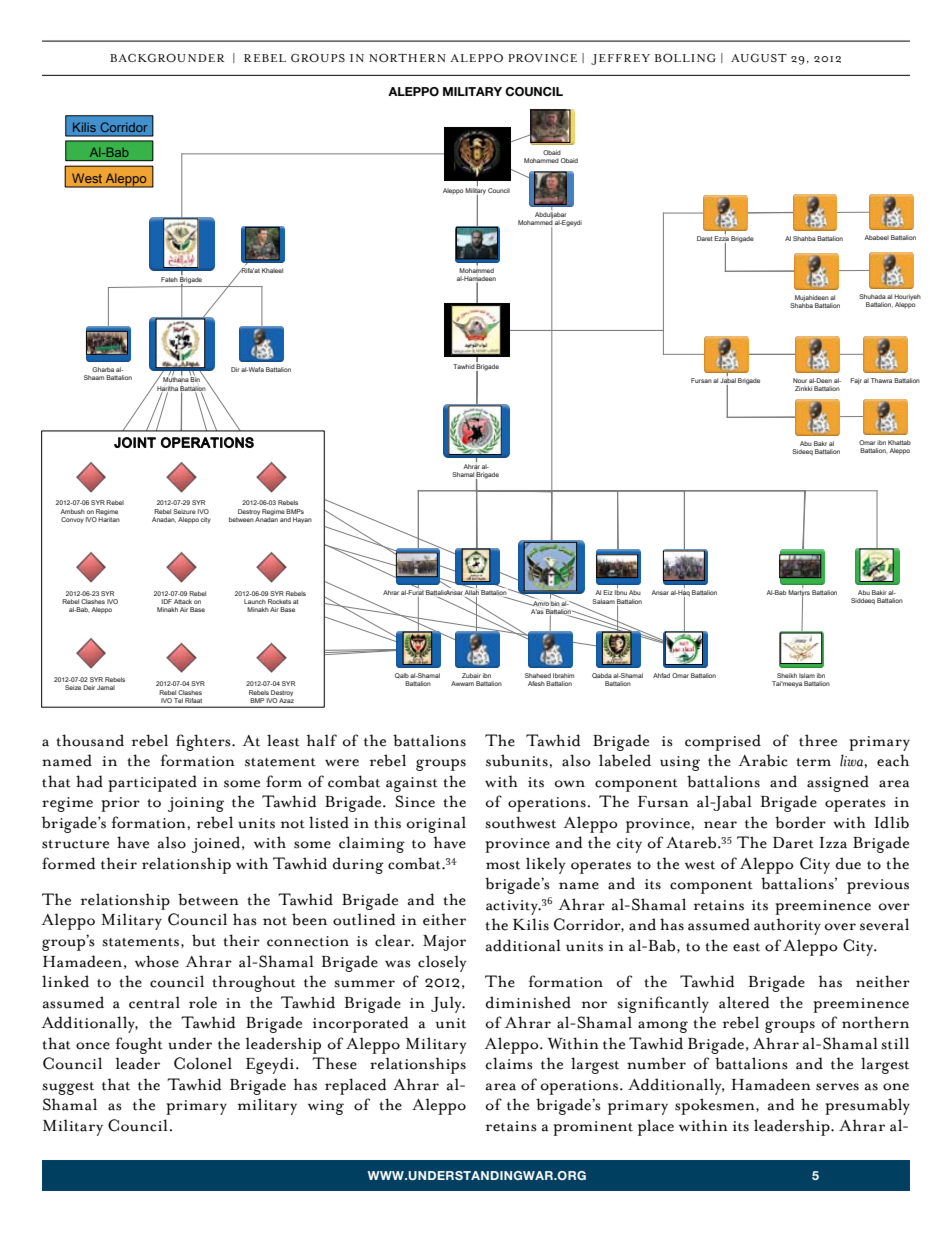 This screenshot has width=952, height=1233. What do you see at coordinates (509, 1063) in the screenshot?
I see `claims` at bounding box center [509, 1063].
